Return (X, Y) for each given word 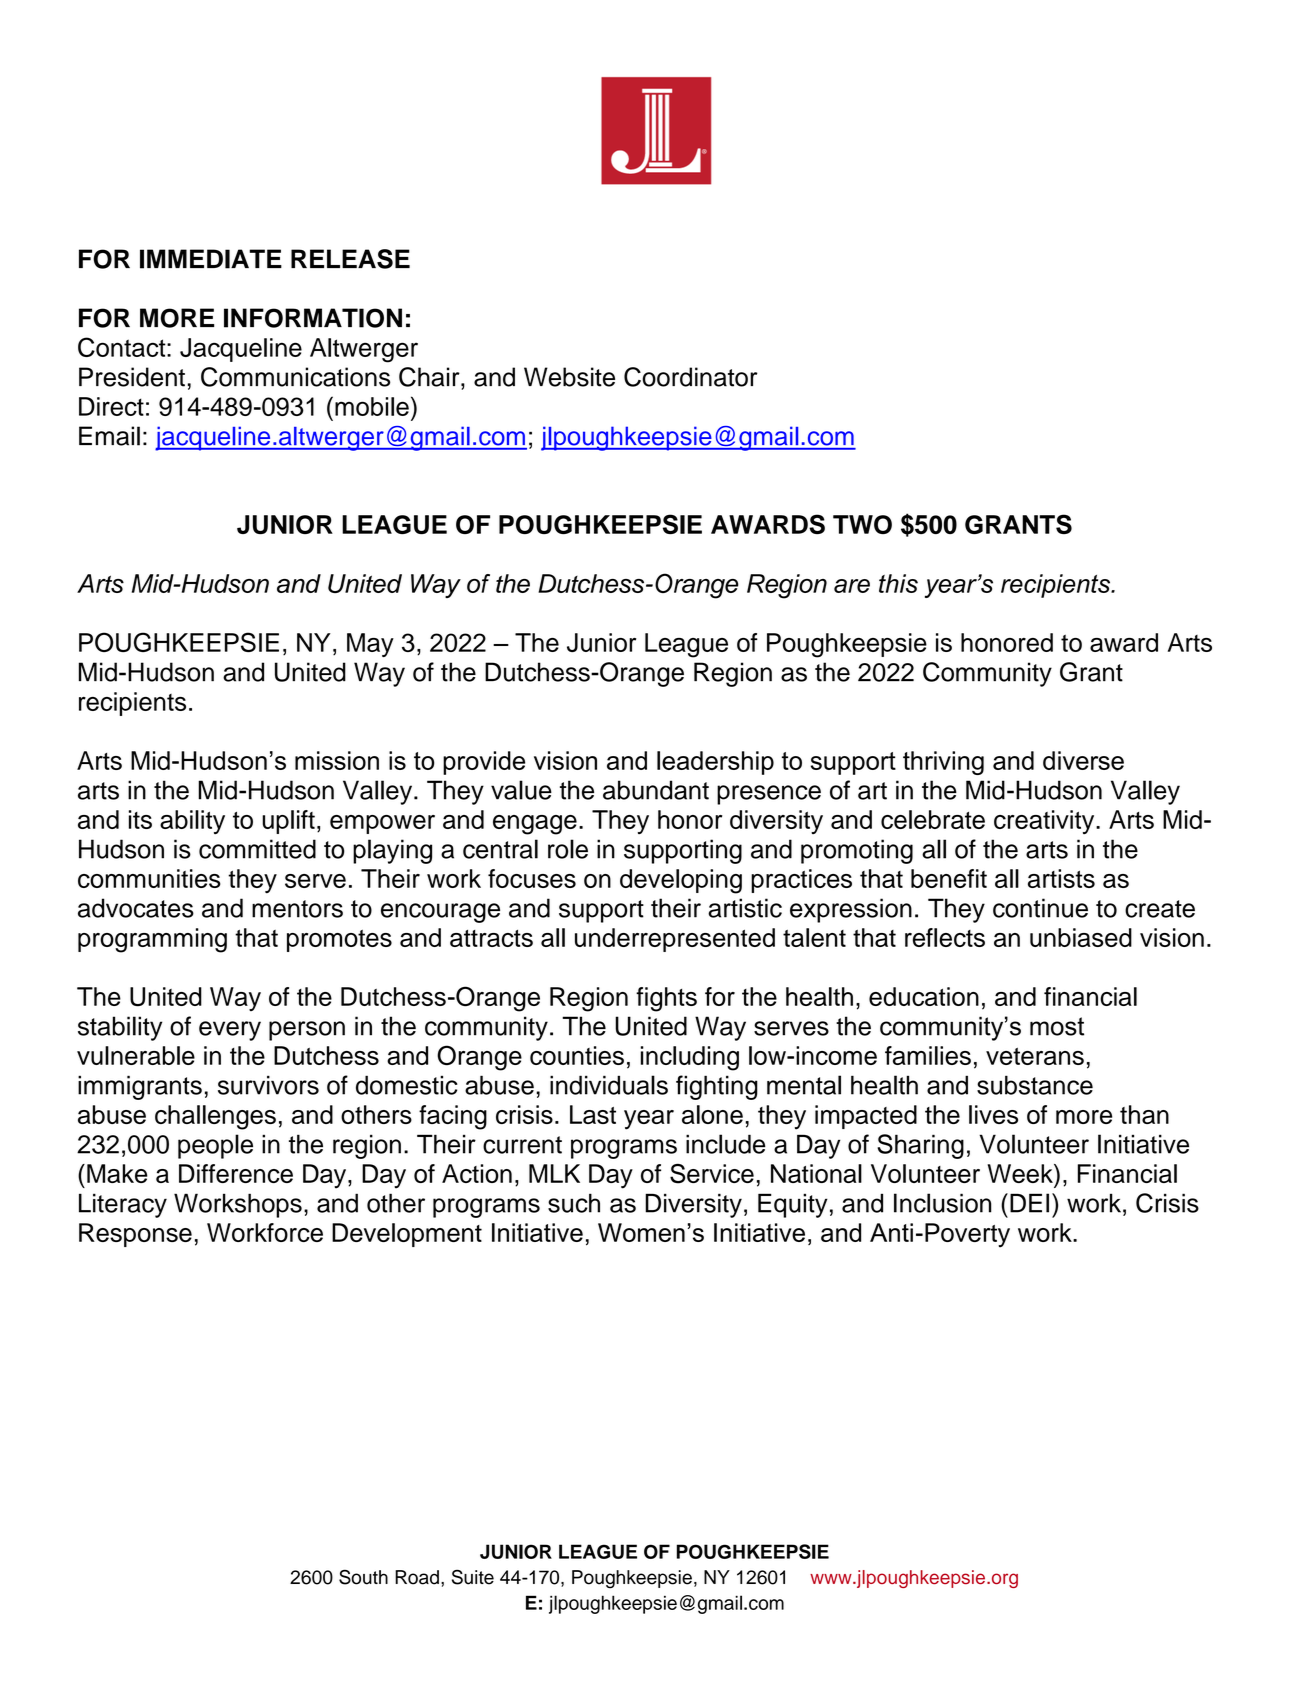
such (574, 1203)
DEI (1029, 1203)
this (898, 583)
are (852, 586)
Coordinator (691, 377)
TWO (862, 524)
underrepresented (675, 940)
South (363, 1577)
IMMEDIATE (211, 259)
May (370, 645)
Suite (473, 1577)
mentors (297, 909)
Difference (236, 1173)
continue (1040, 908)
